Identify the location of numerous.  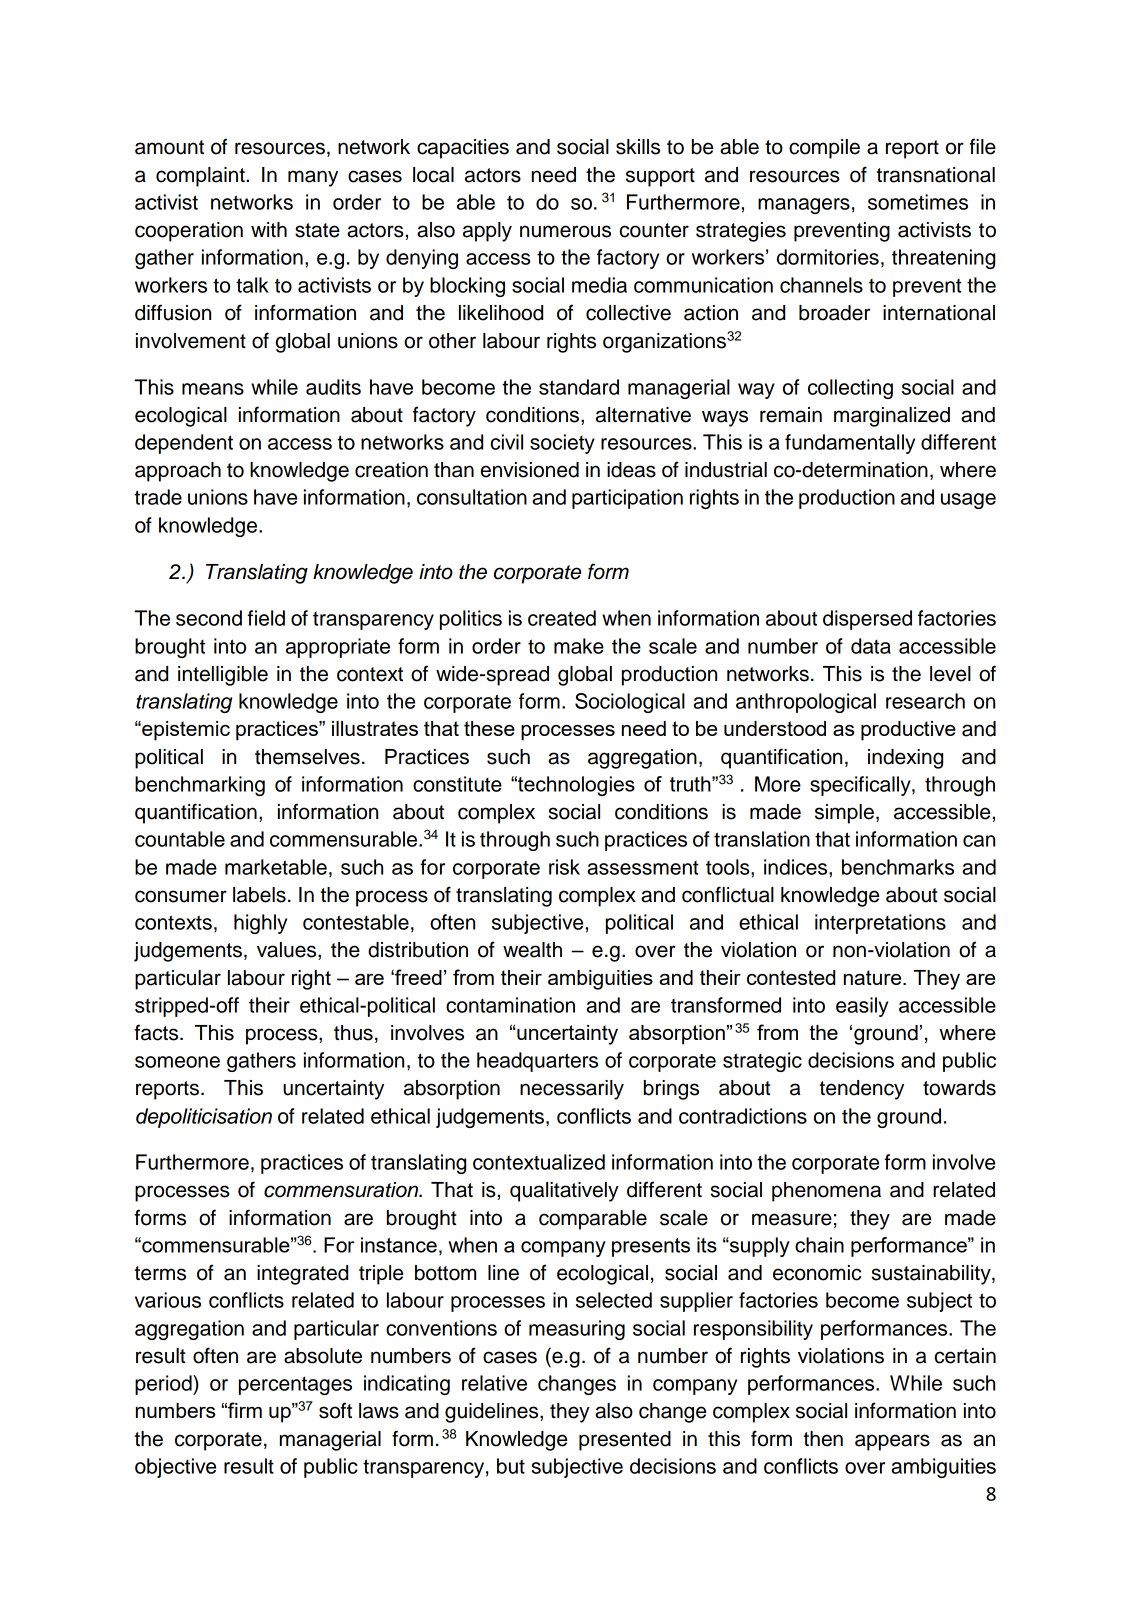
(565, 231).
